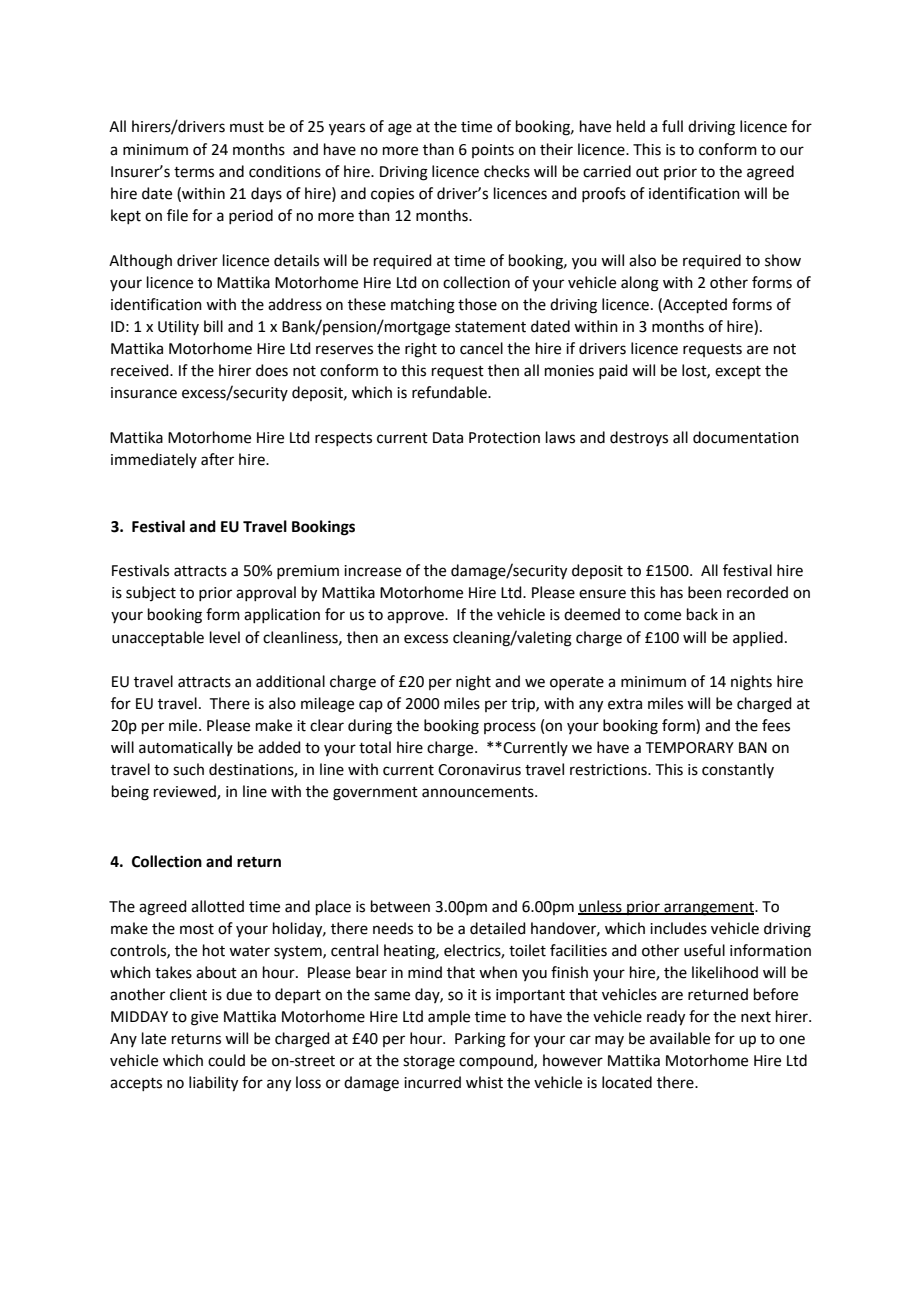 The image size is (924, 1308). What do you see at coordinates (738, 770) in the screenshot?
I see `constantly` at bounding box center [738, 770].
